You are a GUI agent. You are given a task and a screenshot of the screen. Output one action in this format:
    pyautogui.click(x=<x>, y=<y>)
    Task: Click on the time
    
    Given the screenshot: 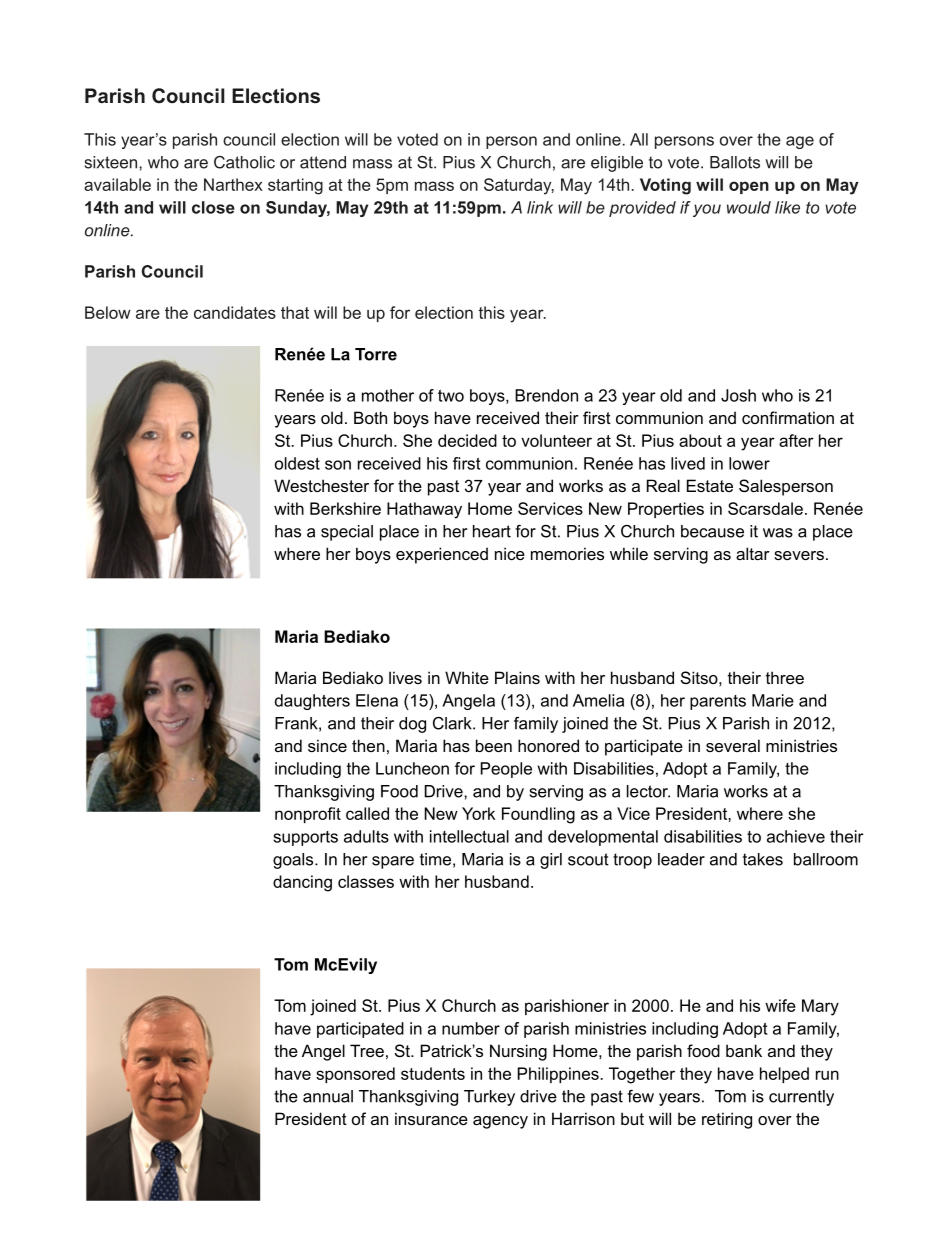 What is the action you would take?
    pyautogui.click(x=435, y=859)
